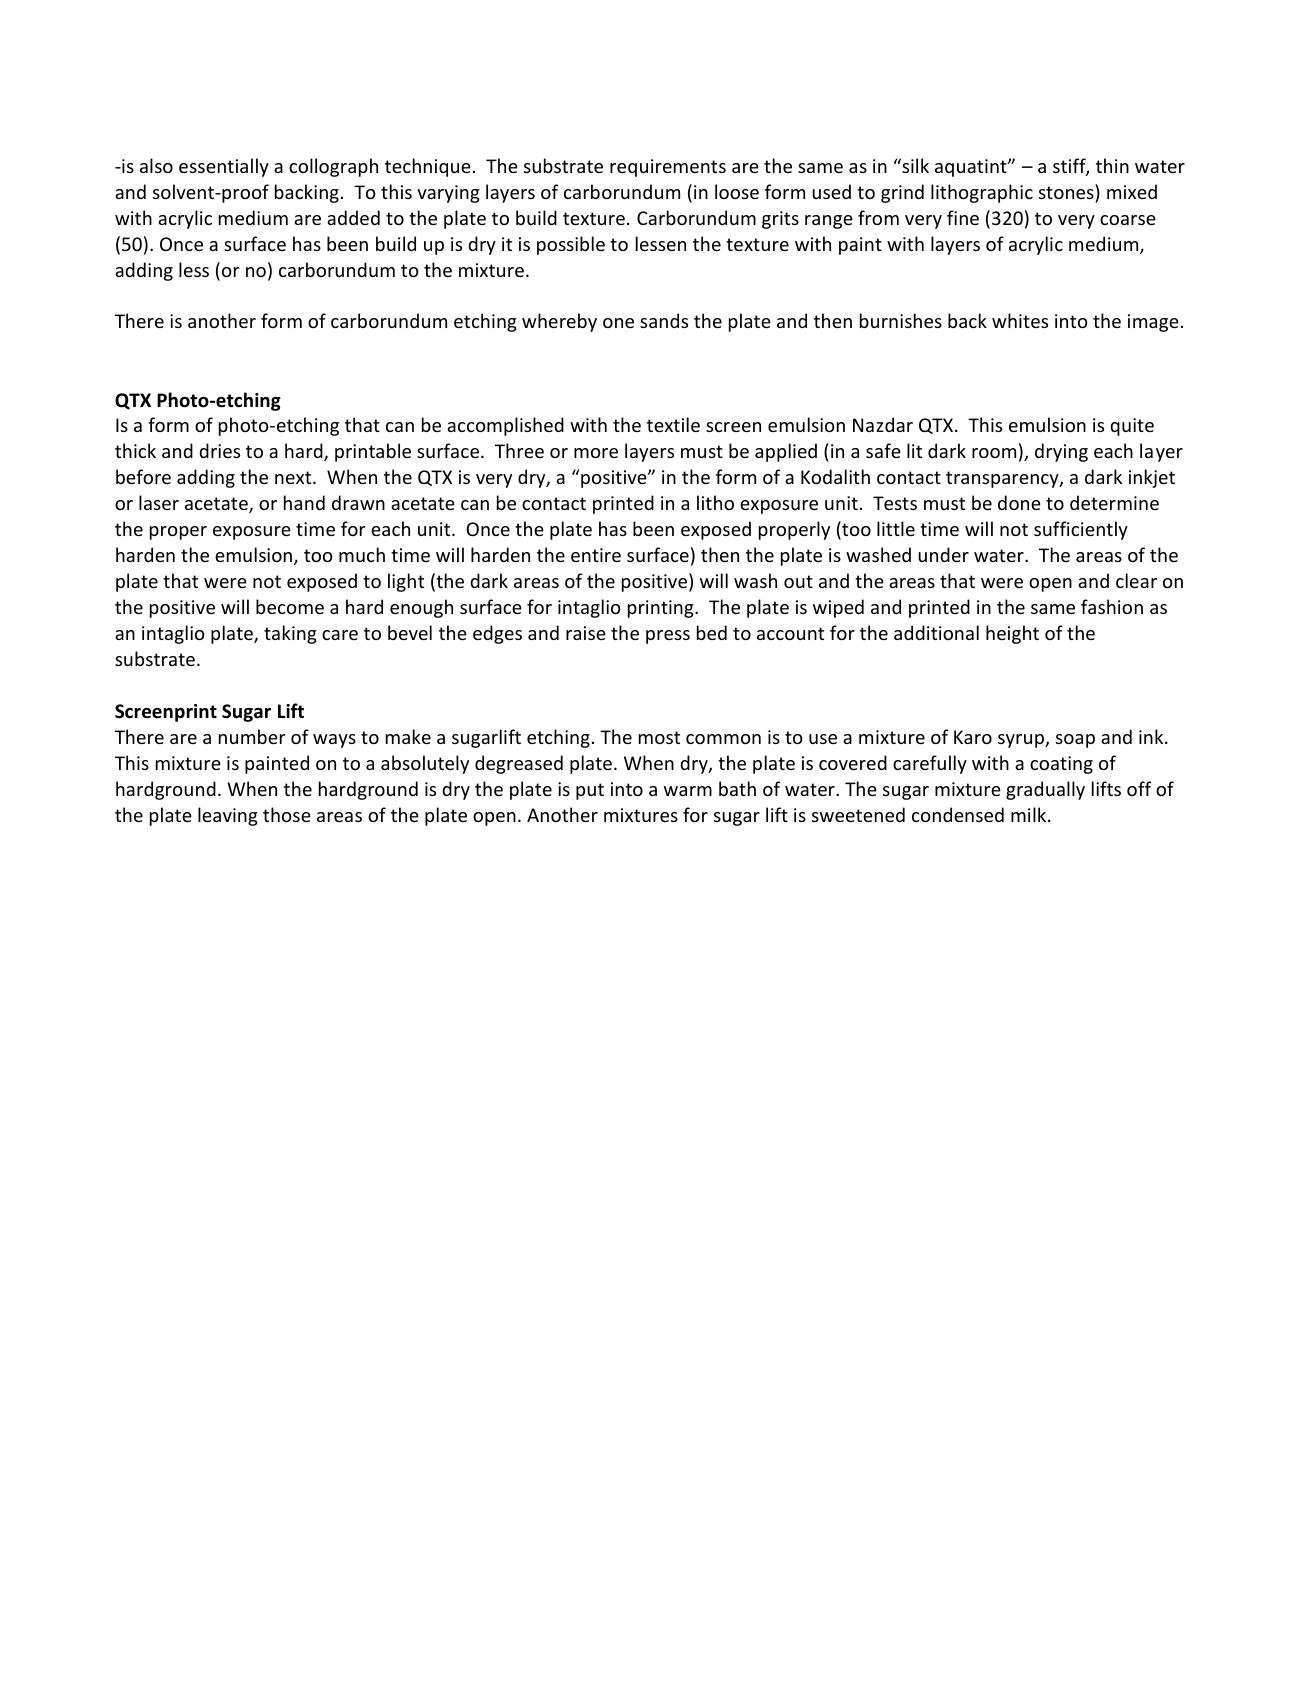 This screenshot has height=1684, width=1301. I want to click on requirements, so click(668, 168).
